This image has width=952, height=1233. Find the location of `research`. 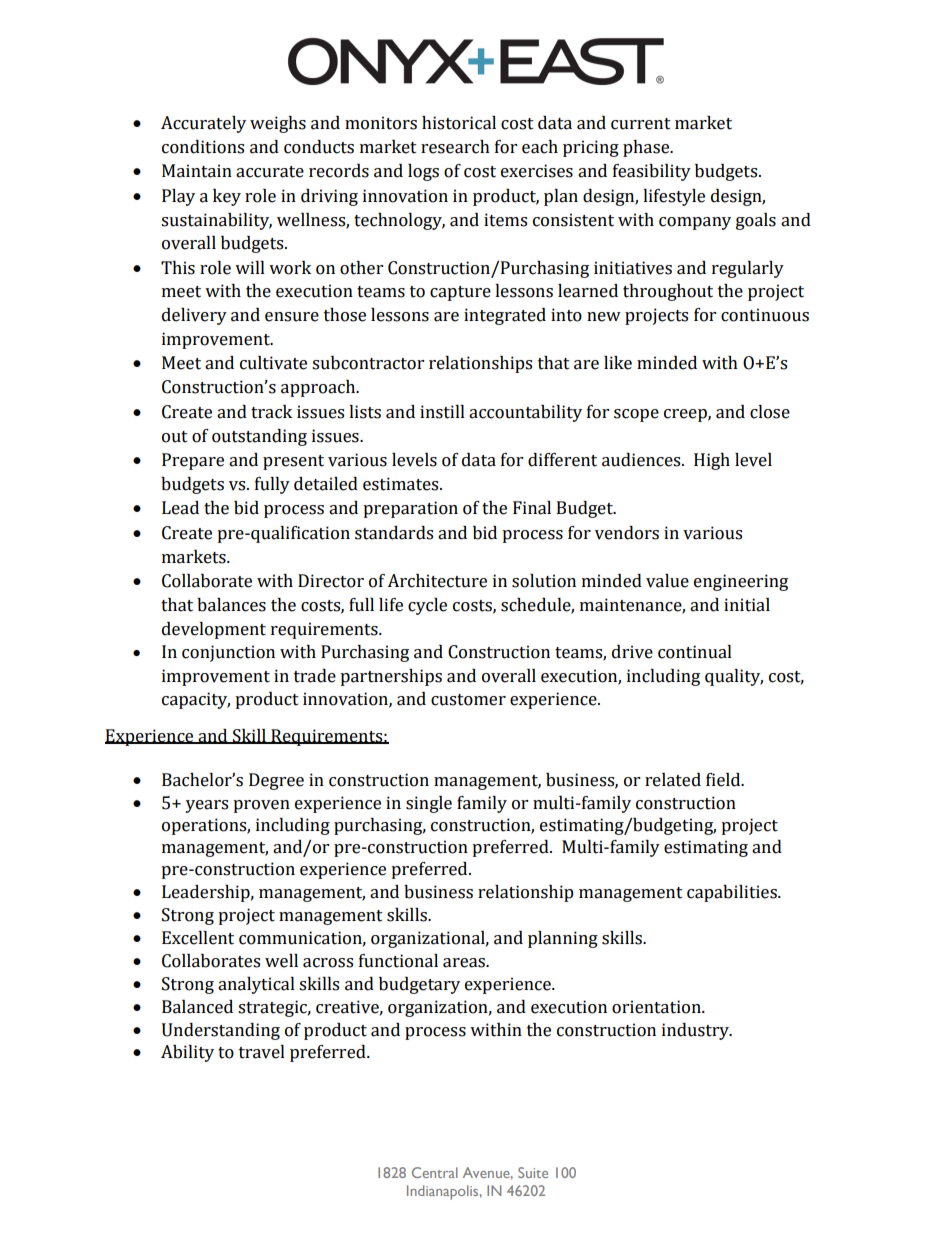

research is located at coordinates (455, 147).
